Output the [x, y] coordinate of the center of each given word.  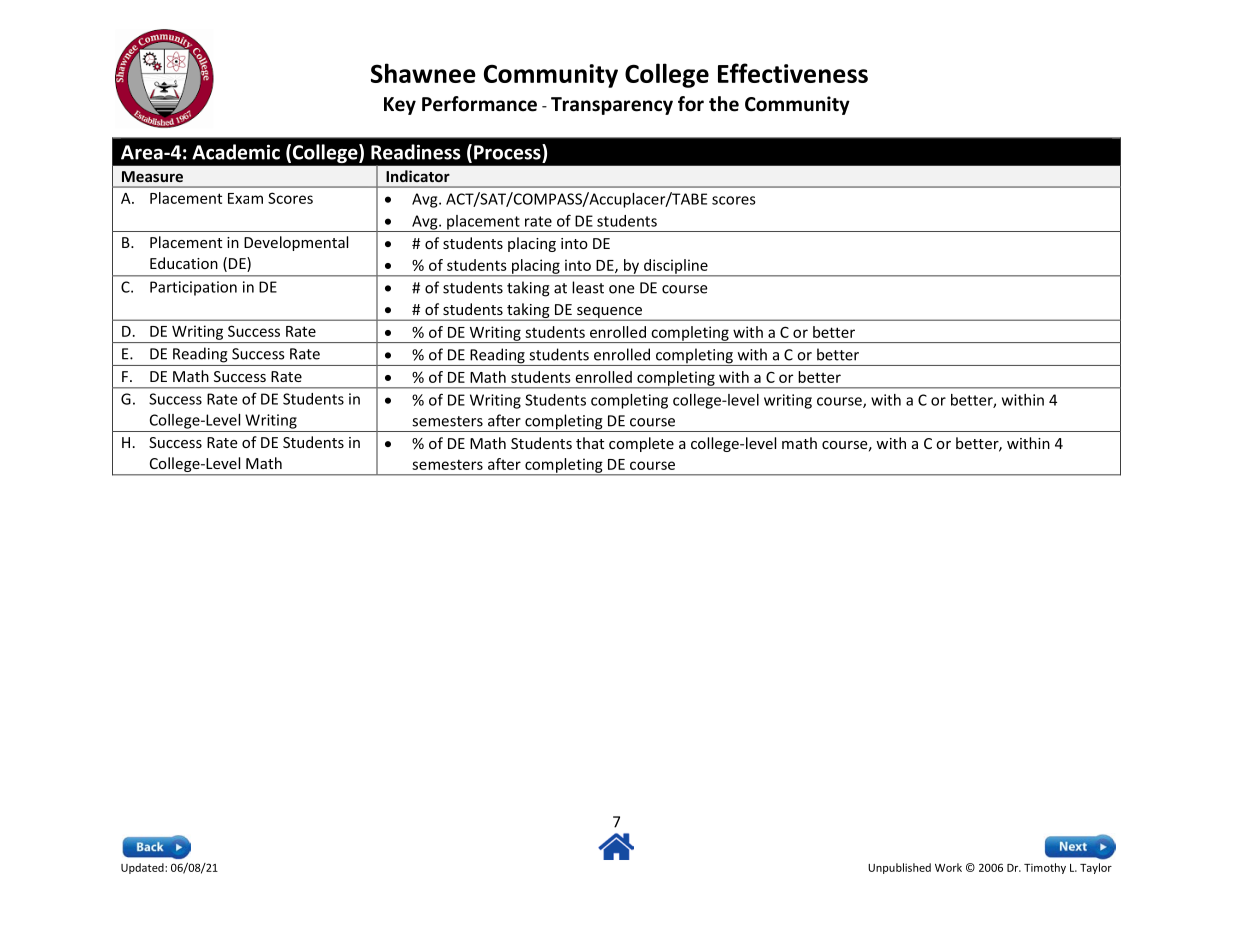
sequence [609, 314]
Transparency [612, 106]
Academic [236, 152]
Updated [143, 868]
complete [641, 444]
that [590, 443]
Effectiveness [793, 73]
